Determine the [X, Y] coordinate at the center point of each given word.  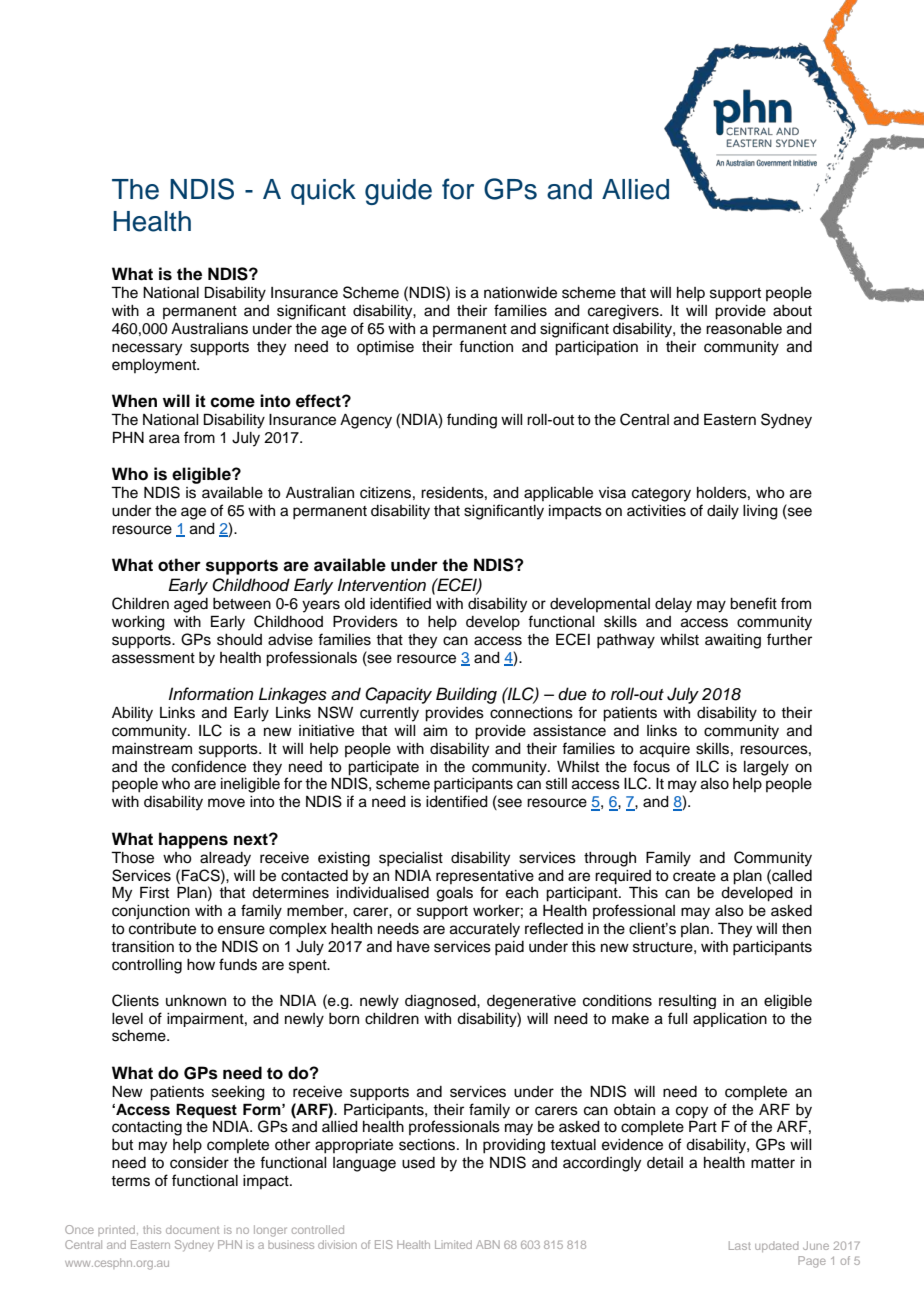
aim [435, 731]
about [792, 311]
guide [398, 192]
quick [323, 192]
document [192, 1230]
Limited [453, 1244]
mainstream [152, 749]
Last [740, 1245]
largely [766, 768]
